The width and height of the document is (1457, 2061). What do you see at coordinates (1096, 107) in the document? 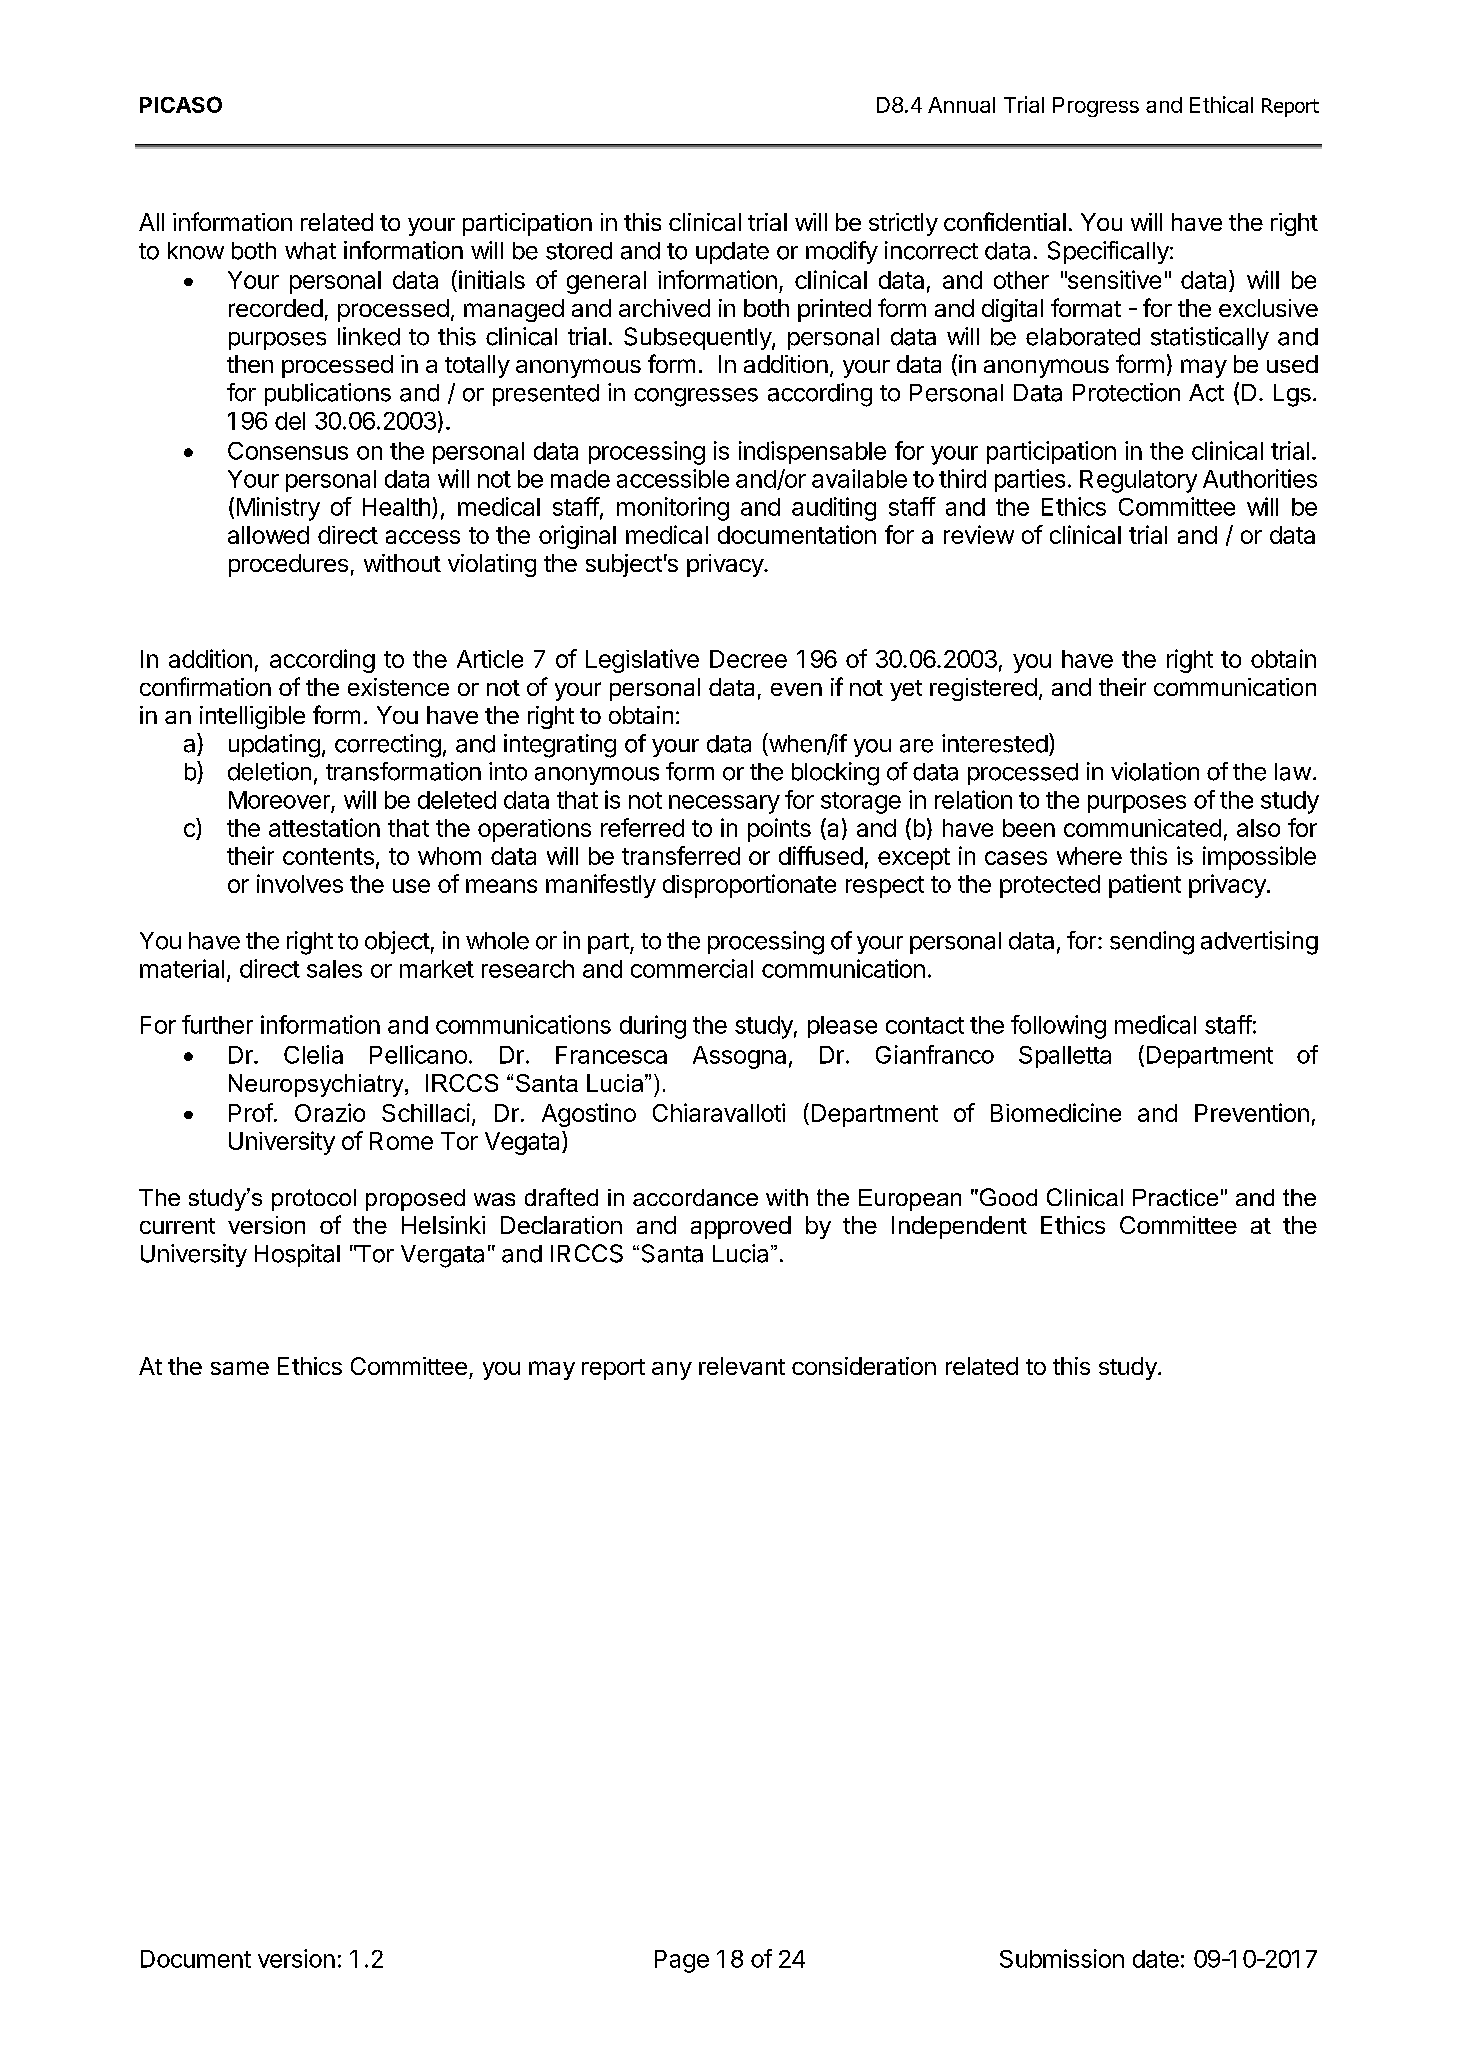
I see `Progress` at bounding box center [1096, 107].
